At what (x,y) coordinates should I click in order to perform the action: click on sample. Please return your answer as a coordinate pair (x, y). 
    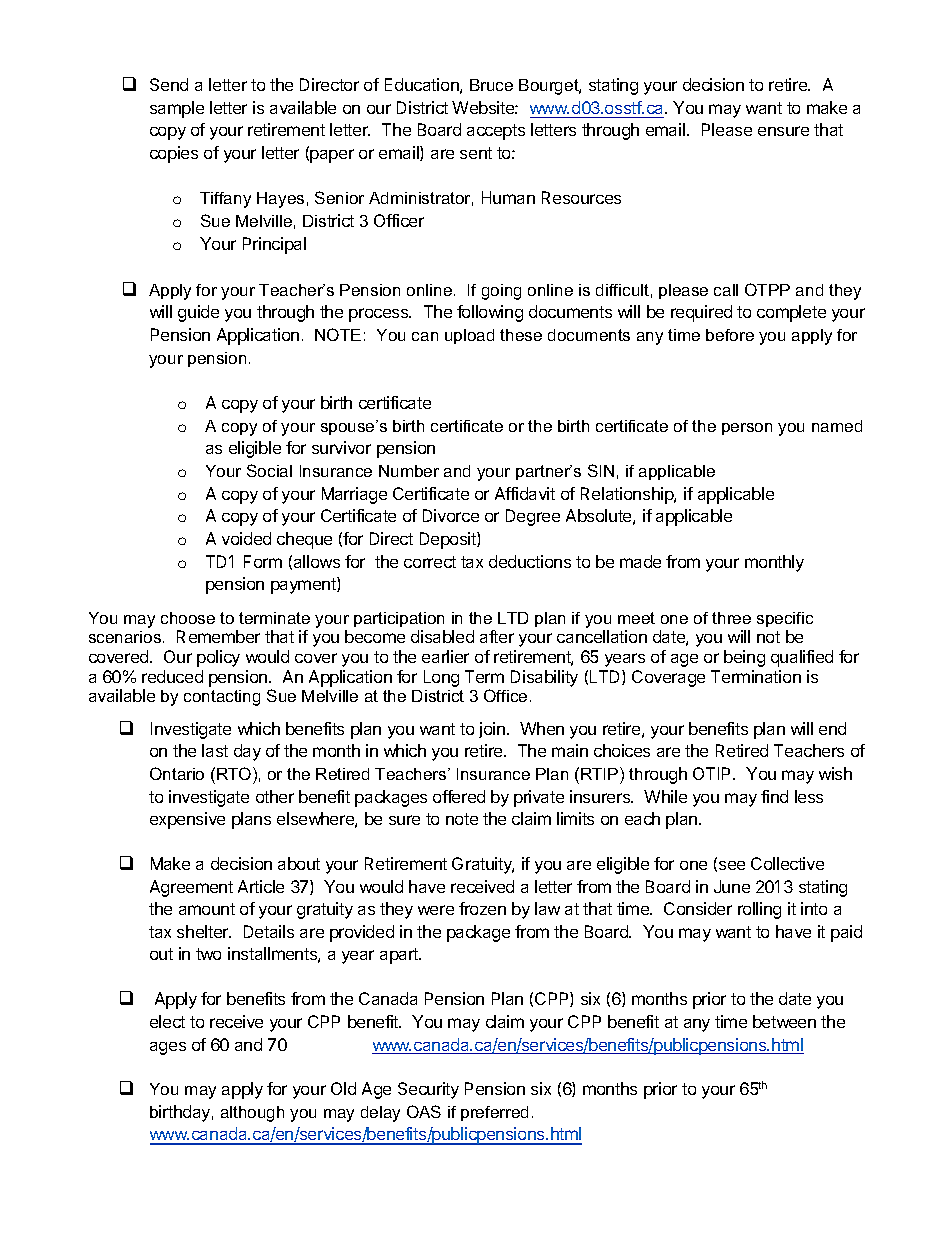
    Looking at the image, I should click on (177, 109).
